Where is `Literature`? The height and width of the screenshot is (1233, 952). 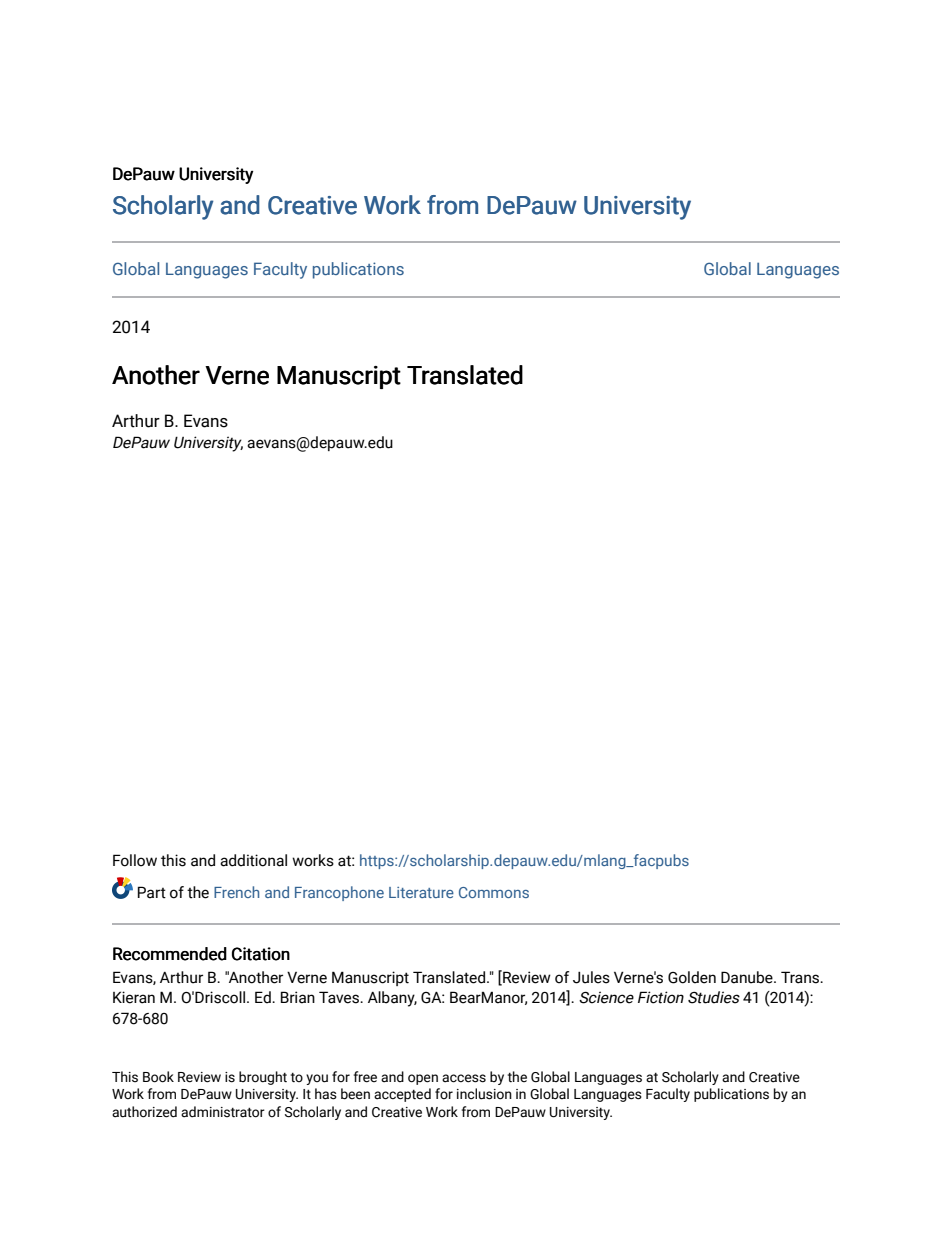 Literature is located at coordinates (421, 892).
